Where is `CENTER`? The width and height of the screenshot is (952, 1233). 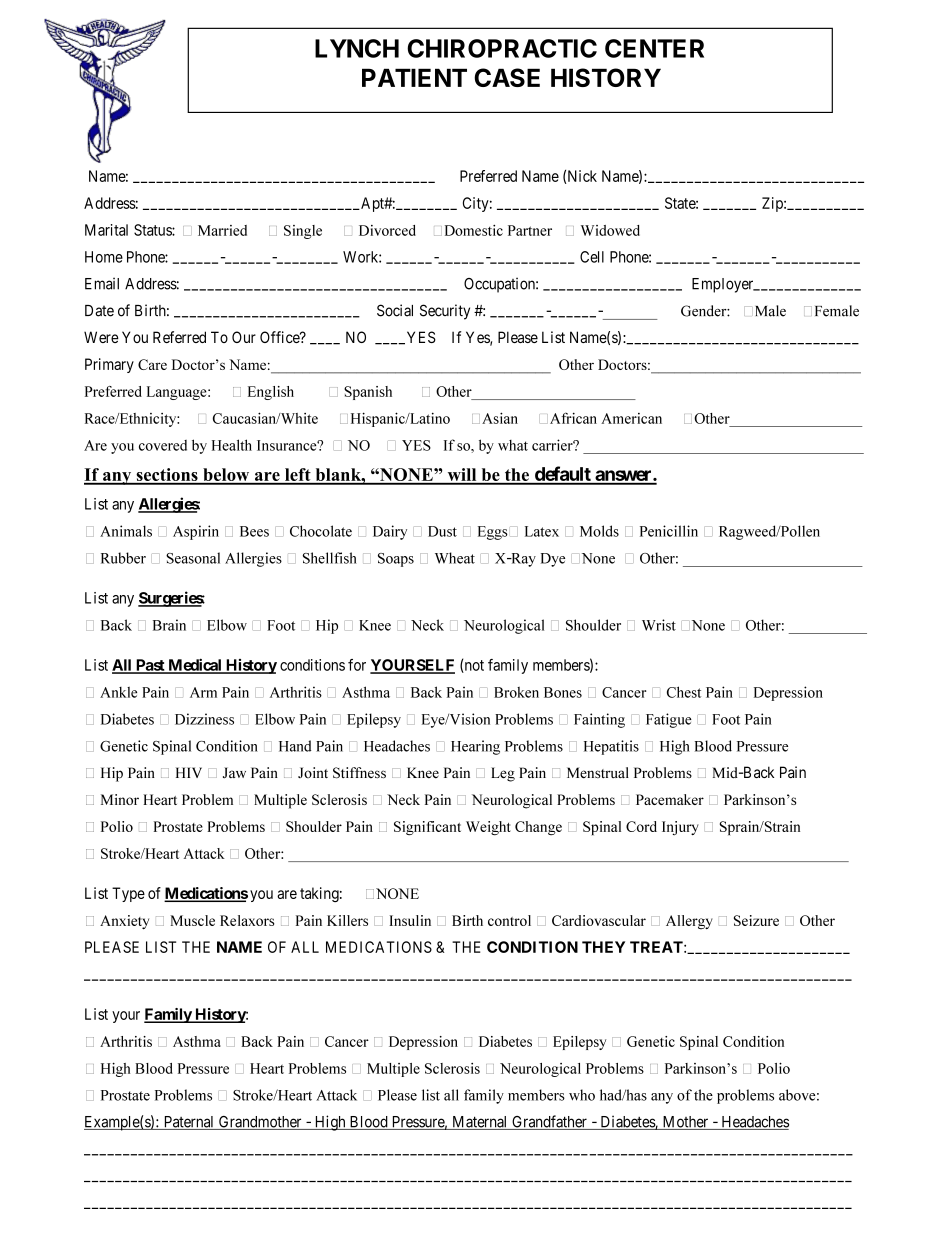 CENTER is located at coordinates (654, 48).
